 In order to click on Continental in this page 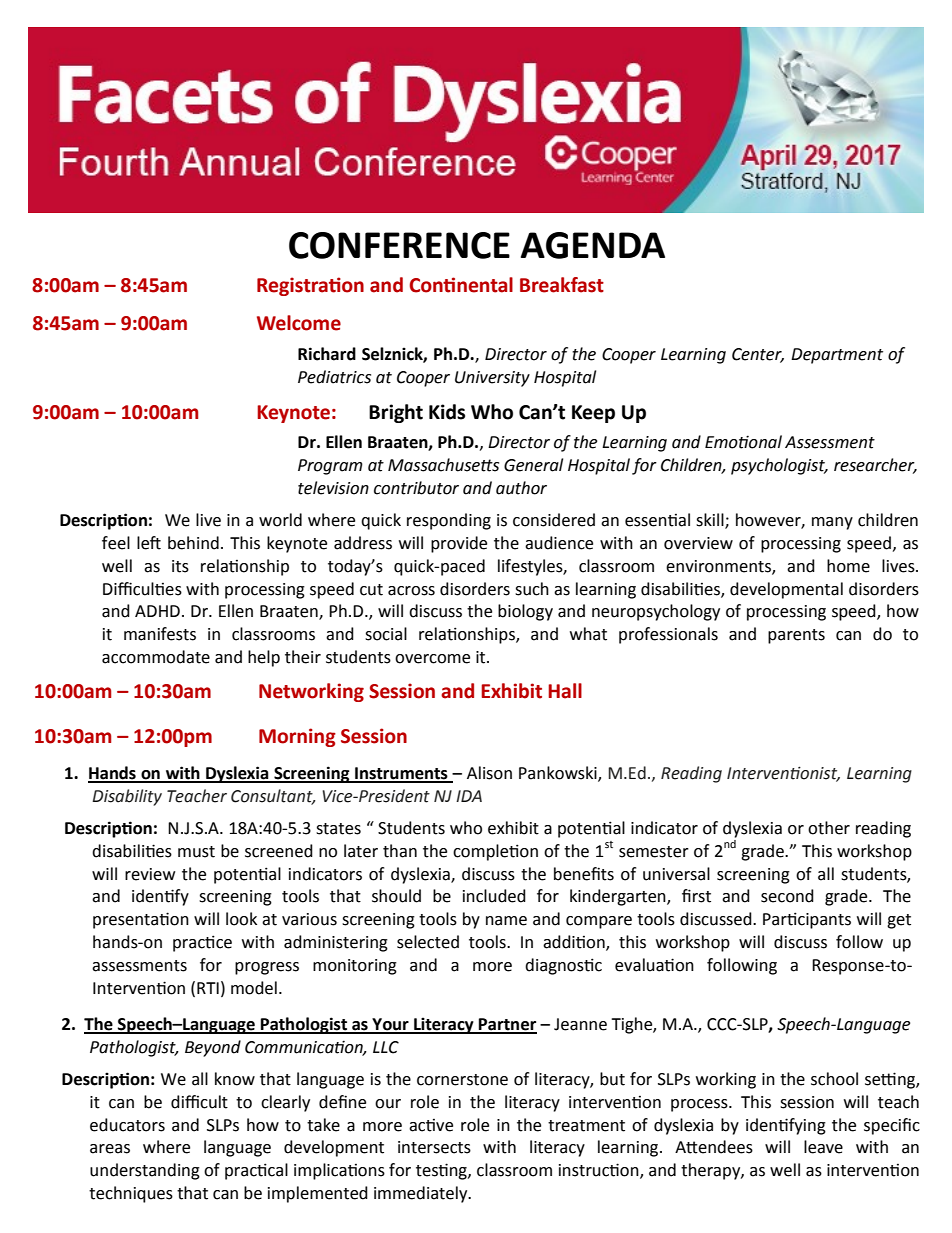, I will do `click(461, 285)`.
